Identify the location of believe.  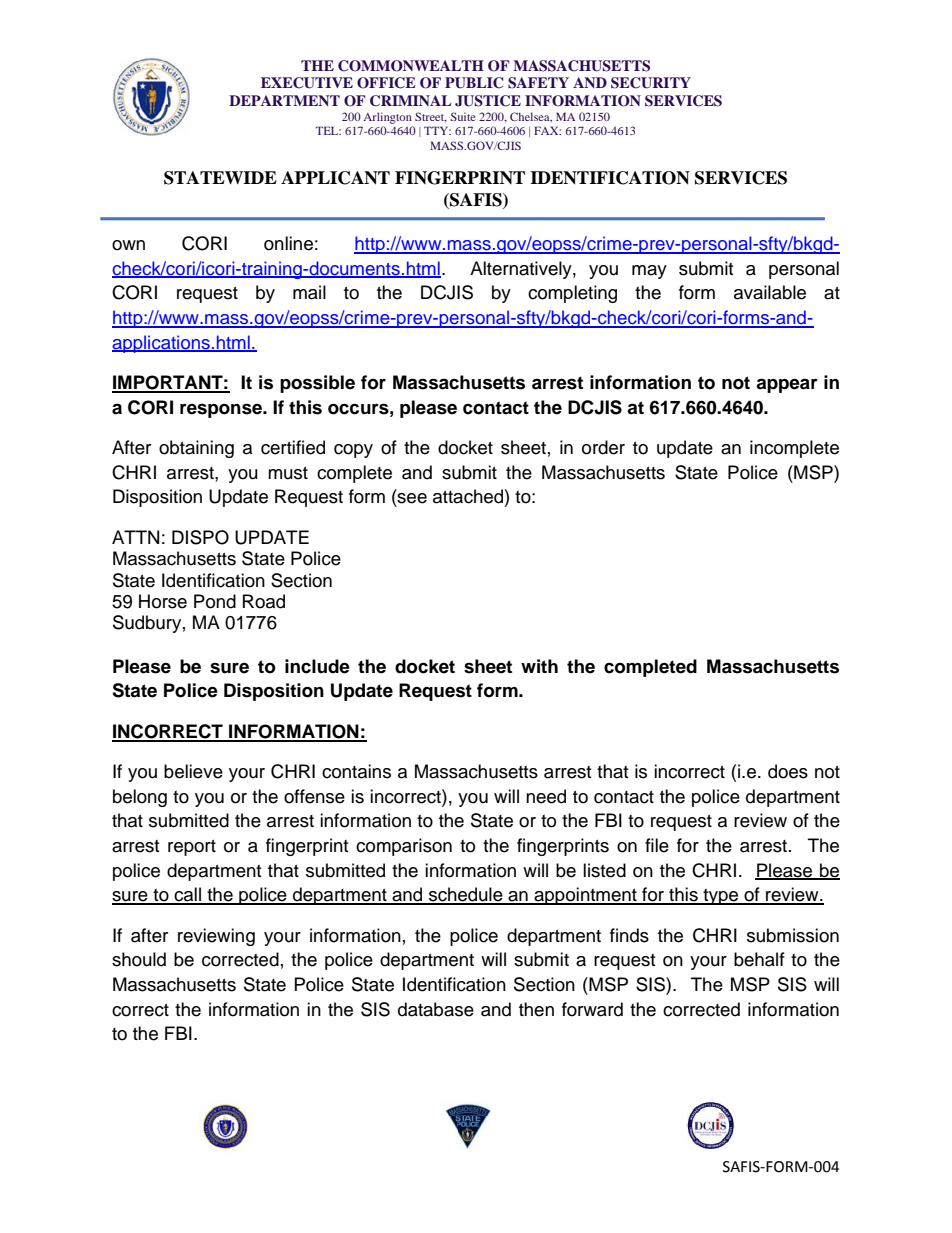
(193, 771).
